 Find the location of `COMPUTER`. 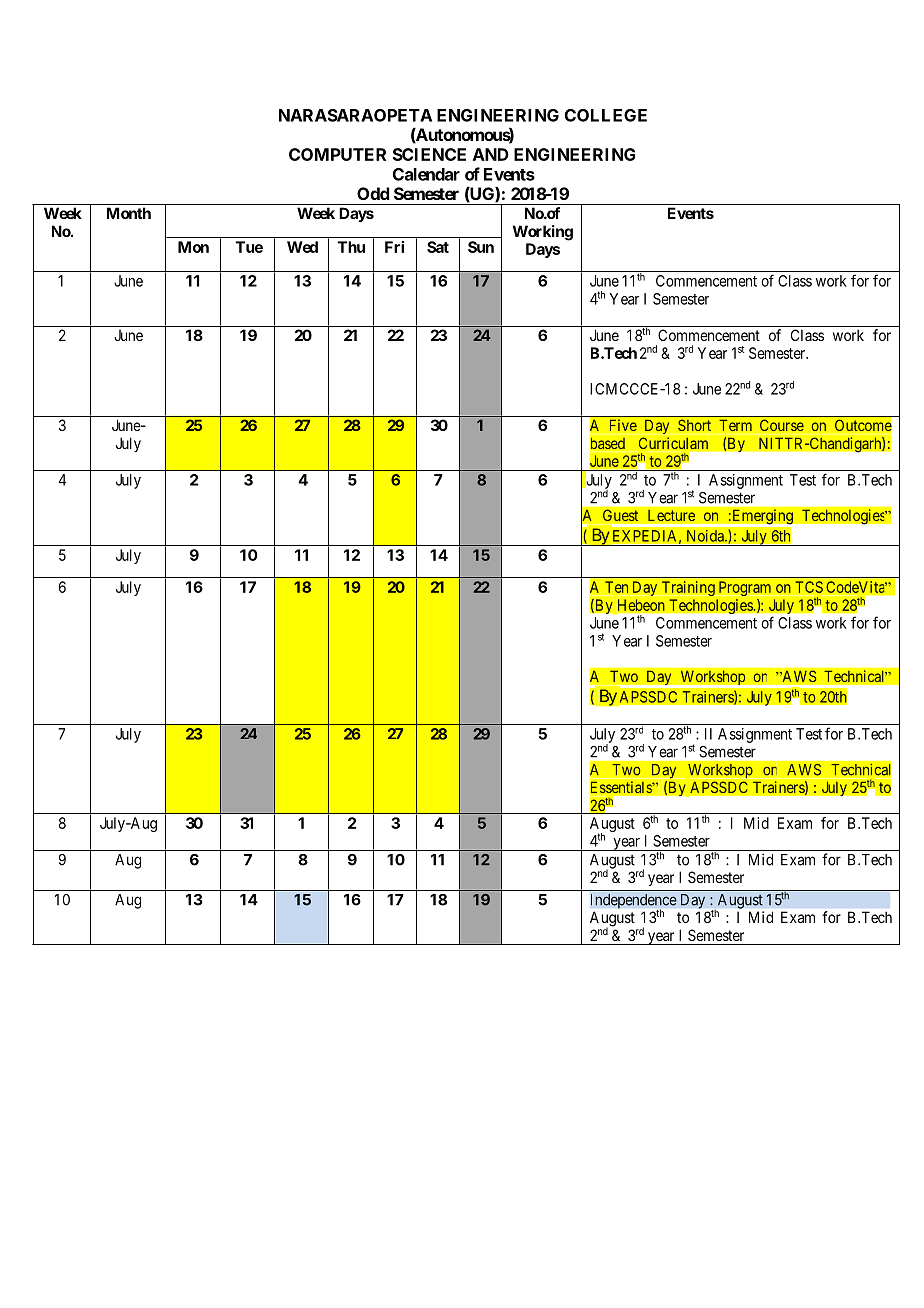

COMPUTER is located at coordinates (337, 154).
